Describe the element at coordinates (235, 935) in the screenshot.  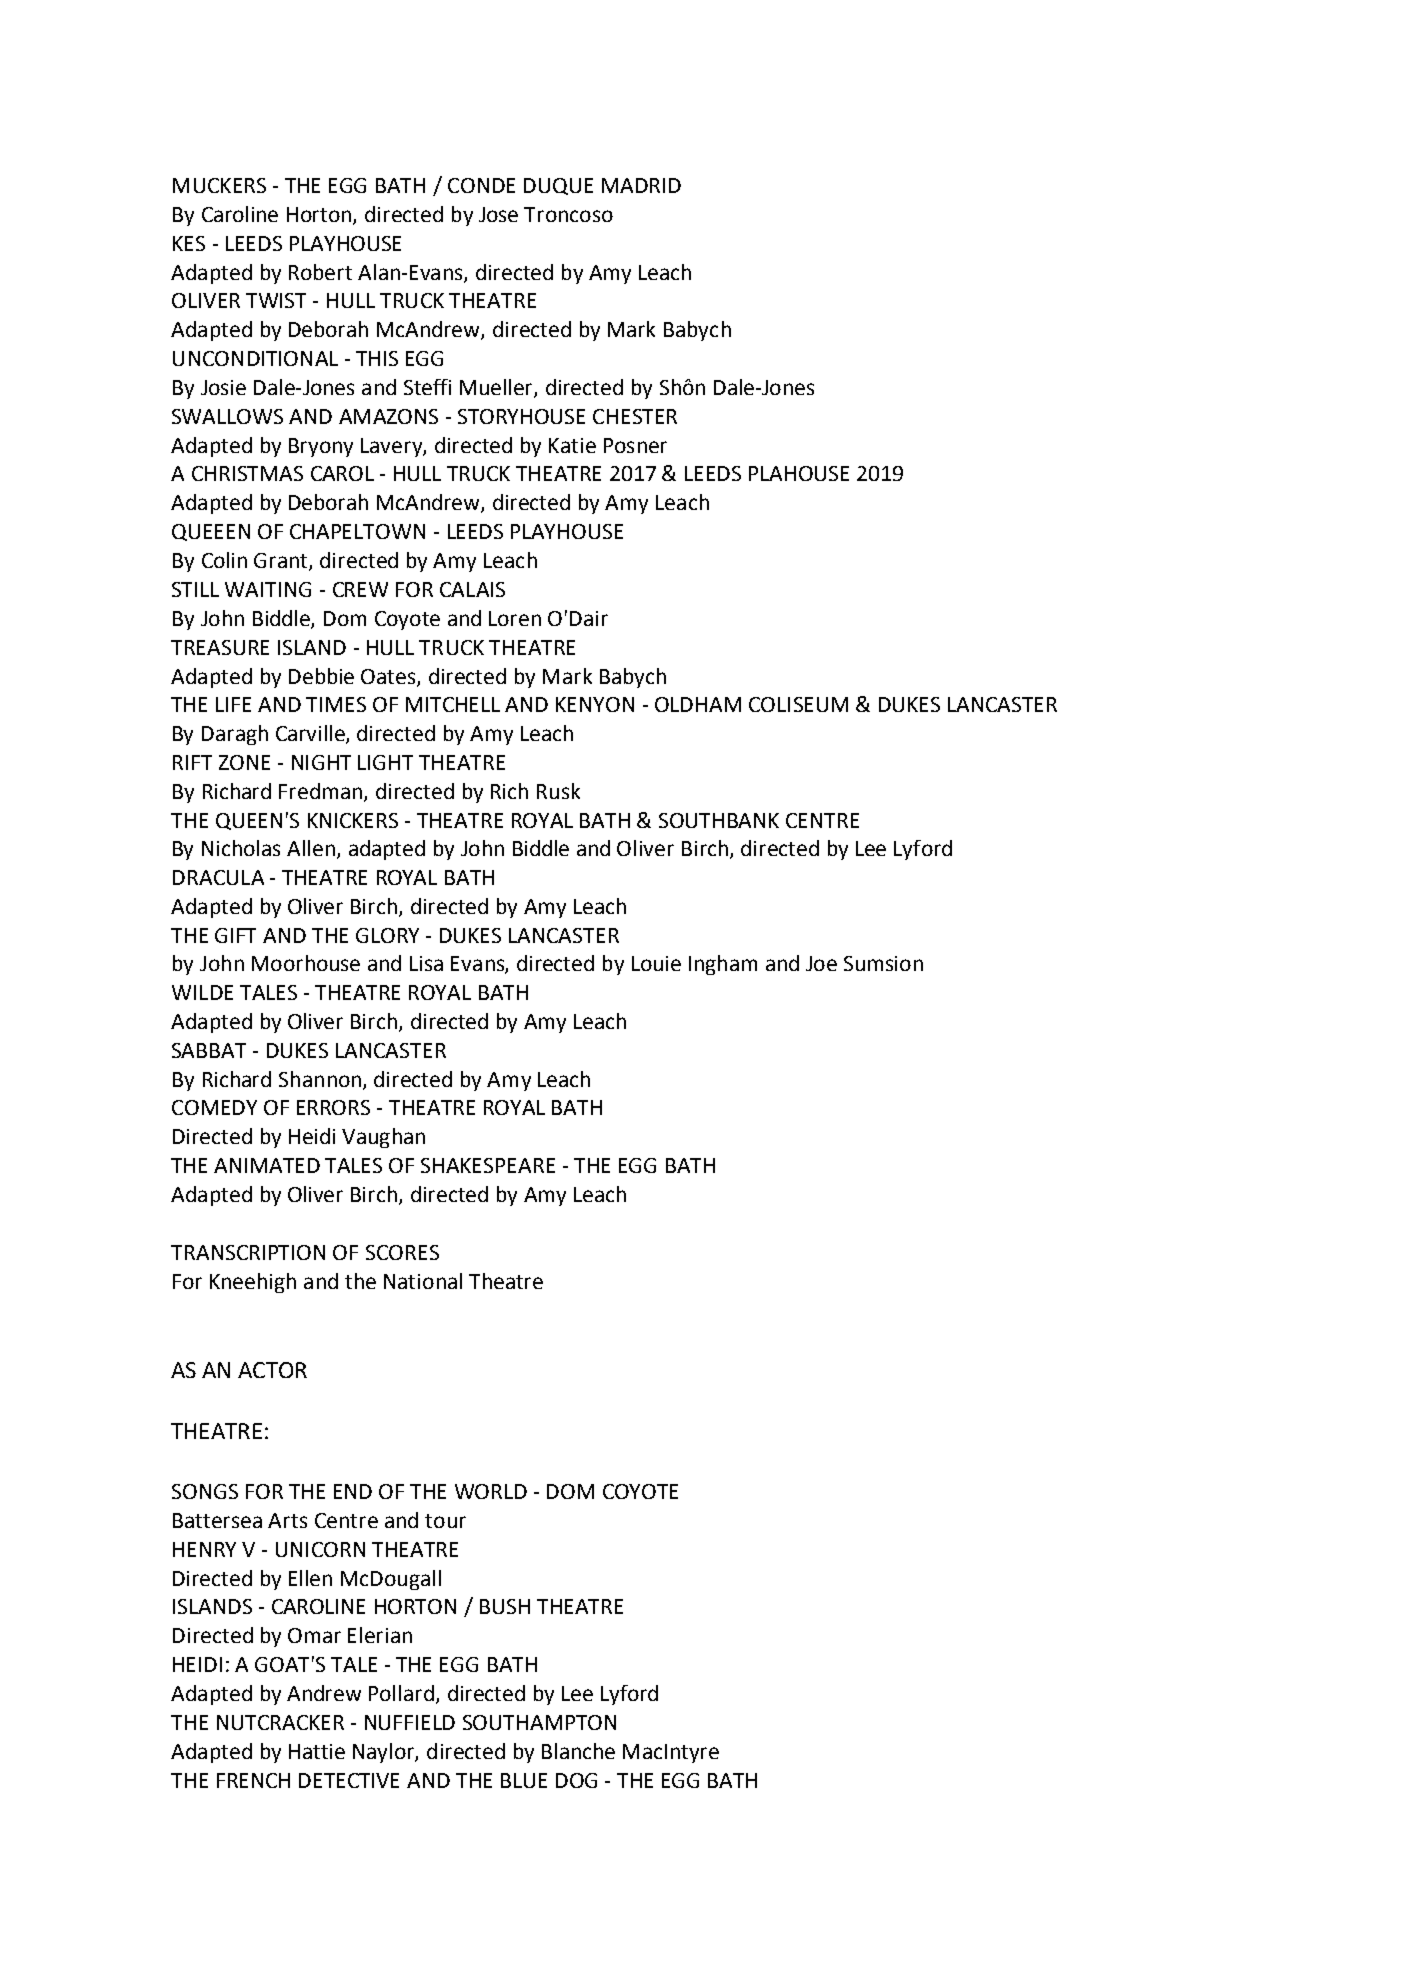
I see `GIFT` at that location.
